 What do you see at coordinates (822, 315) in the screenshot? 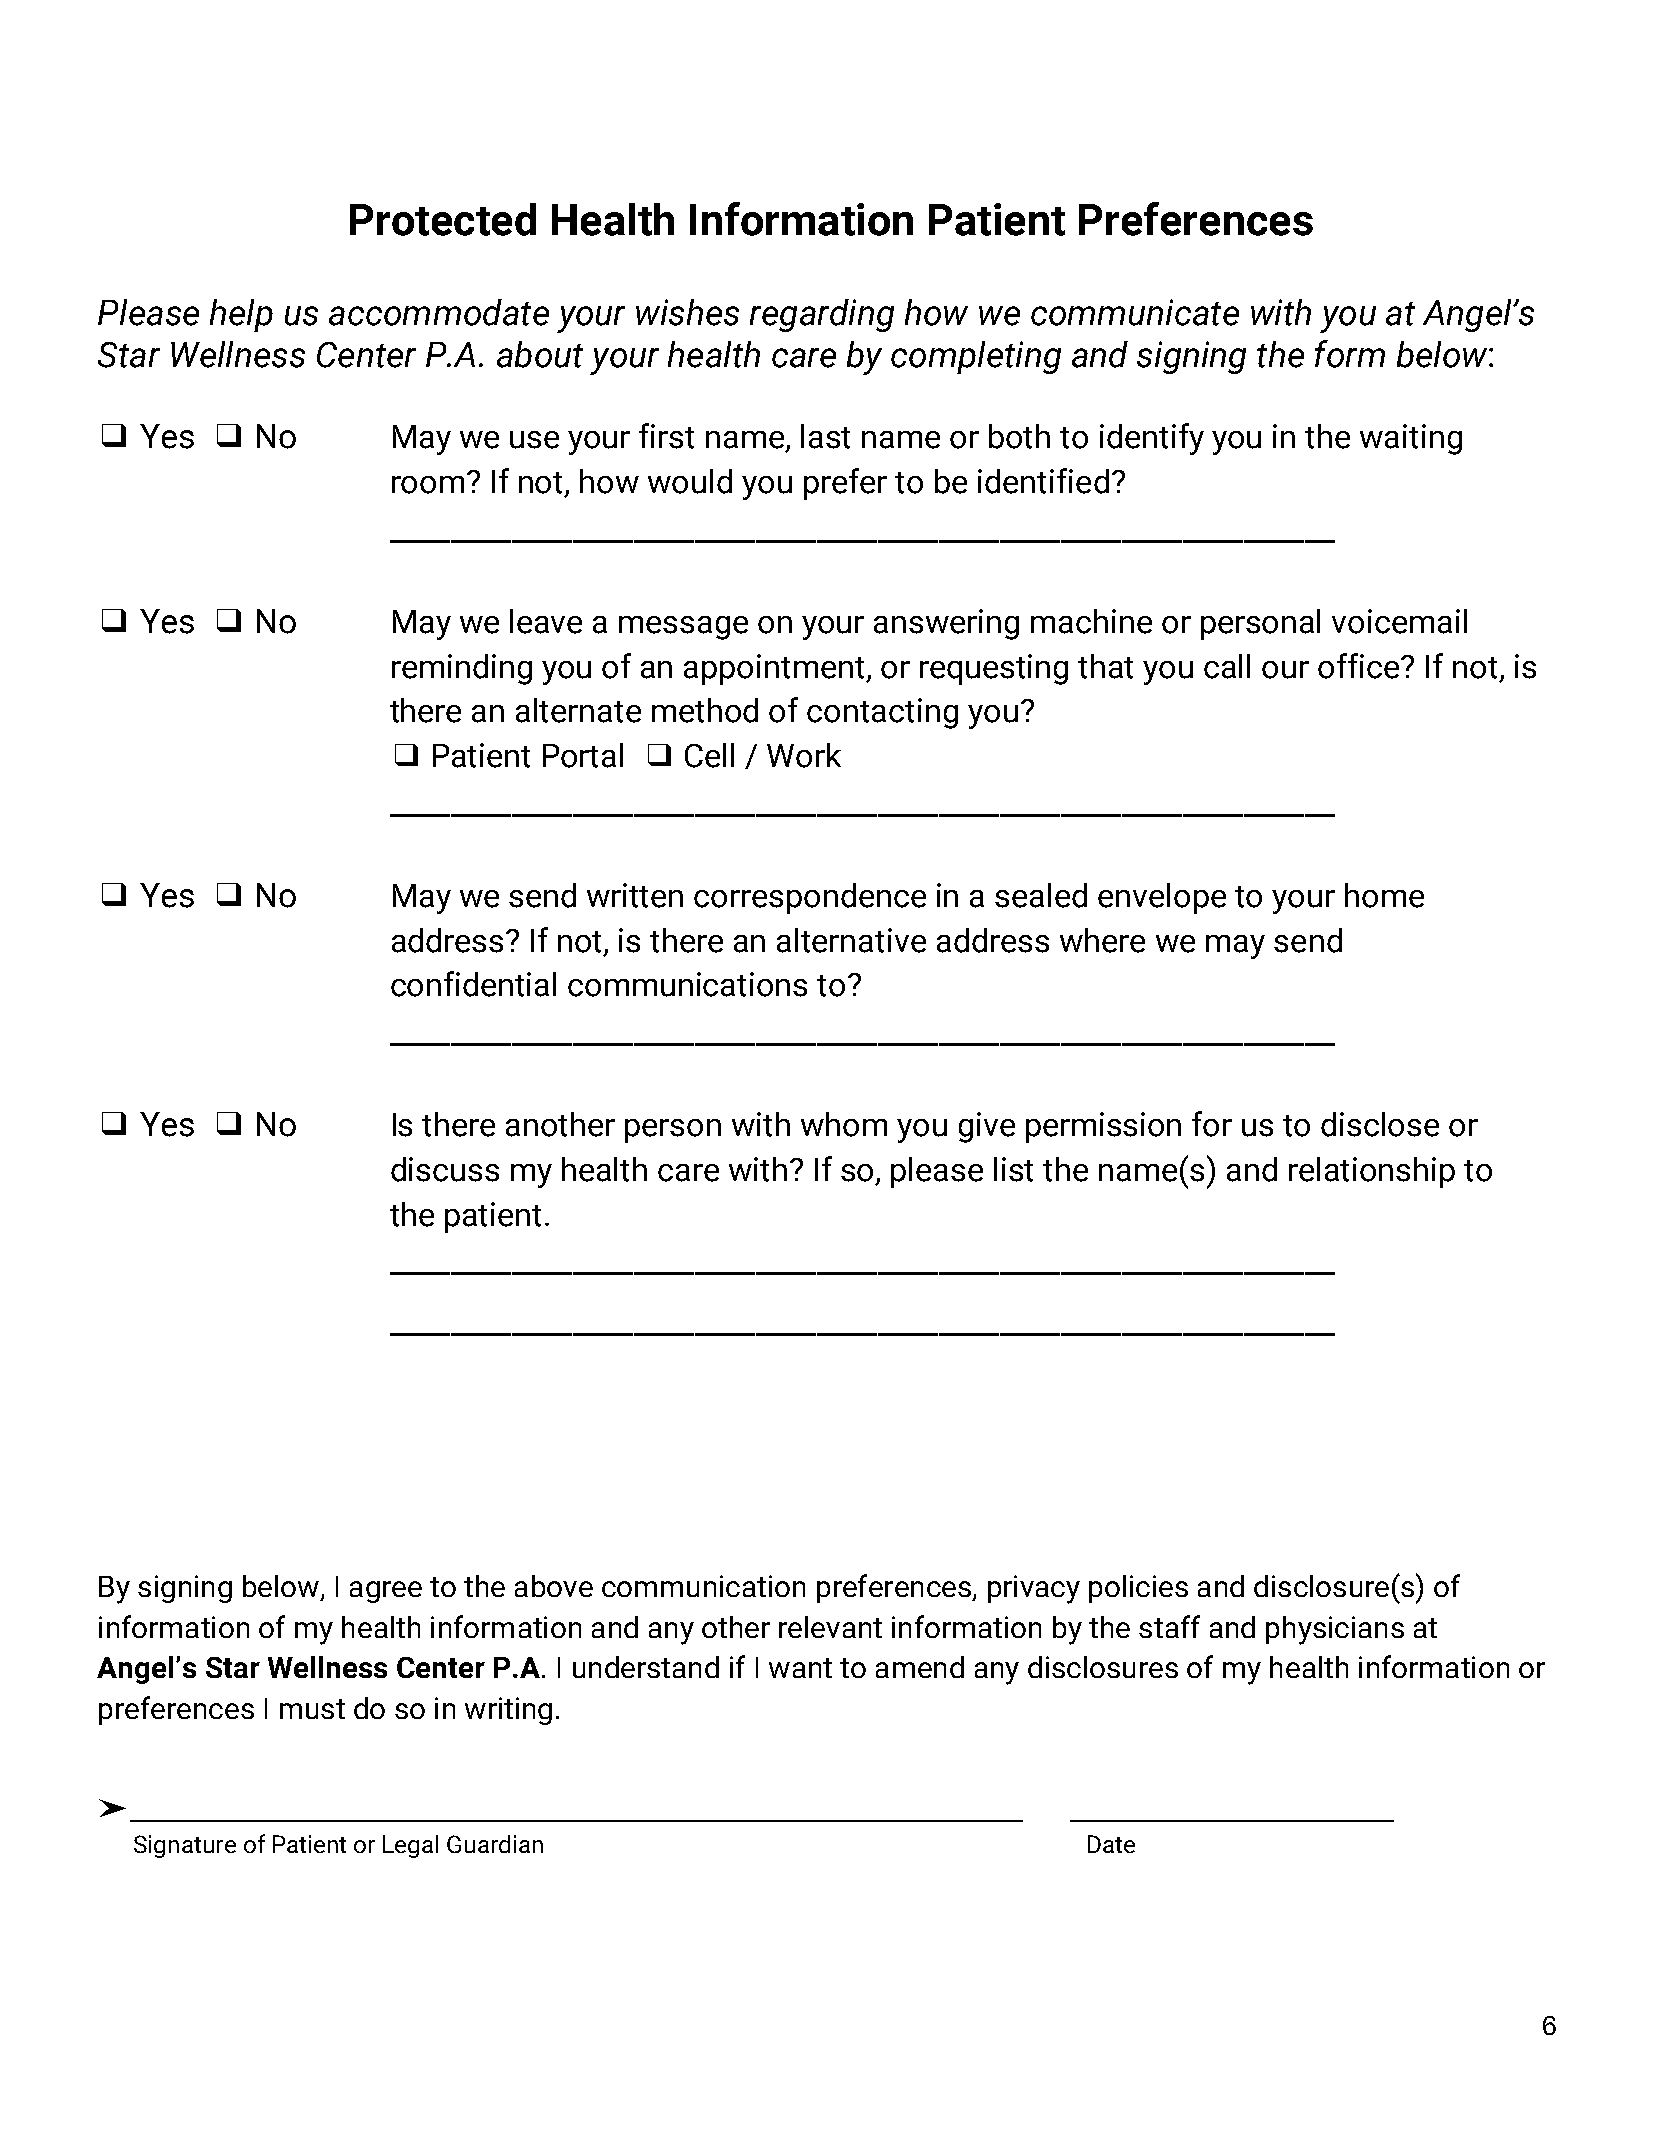
I see `regarding` at bounding box center [822, 315].
